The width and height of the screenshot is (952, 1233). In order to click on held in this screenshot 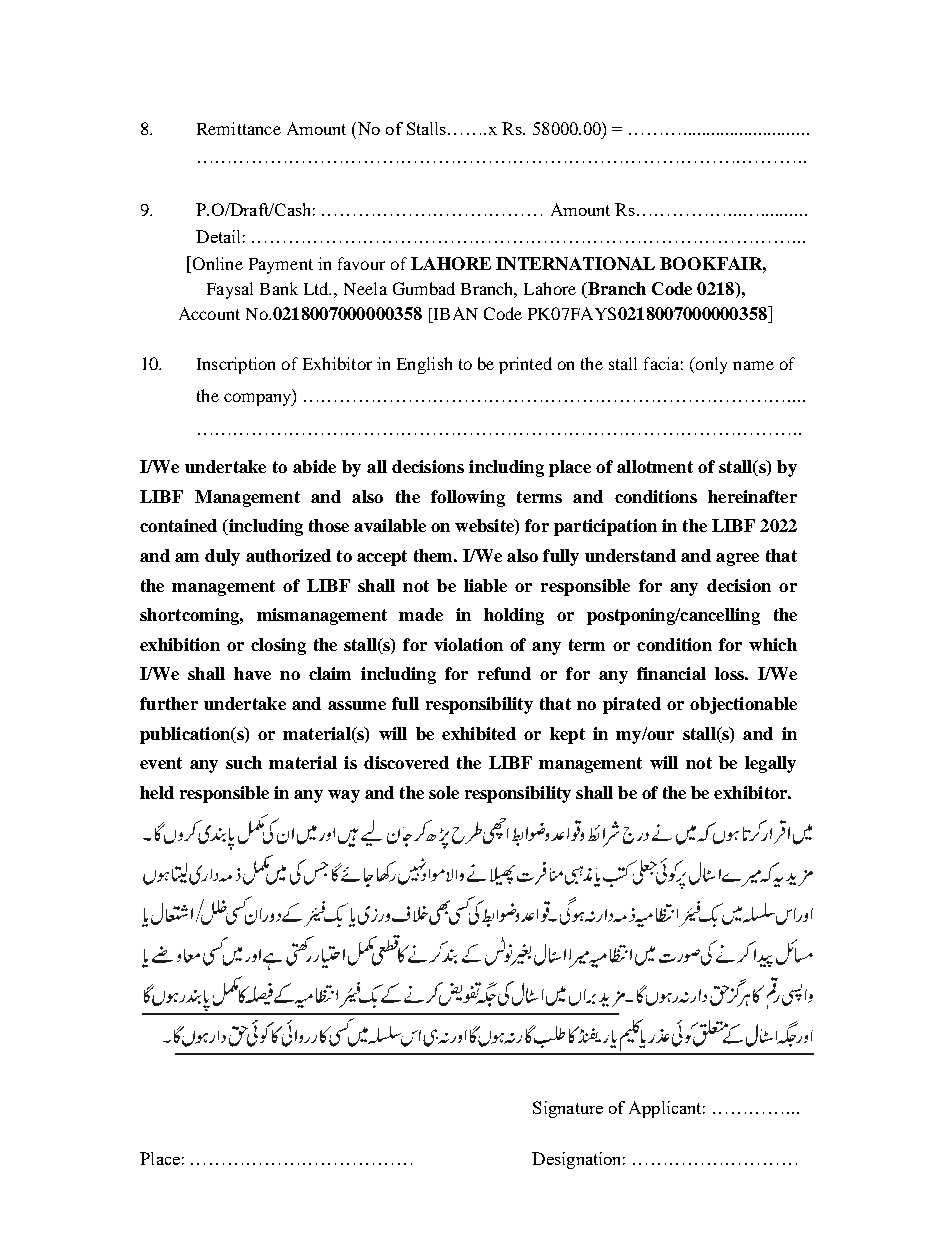, I will do `click(157, 792)`.
